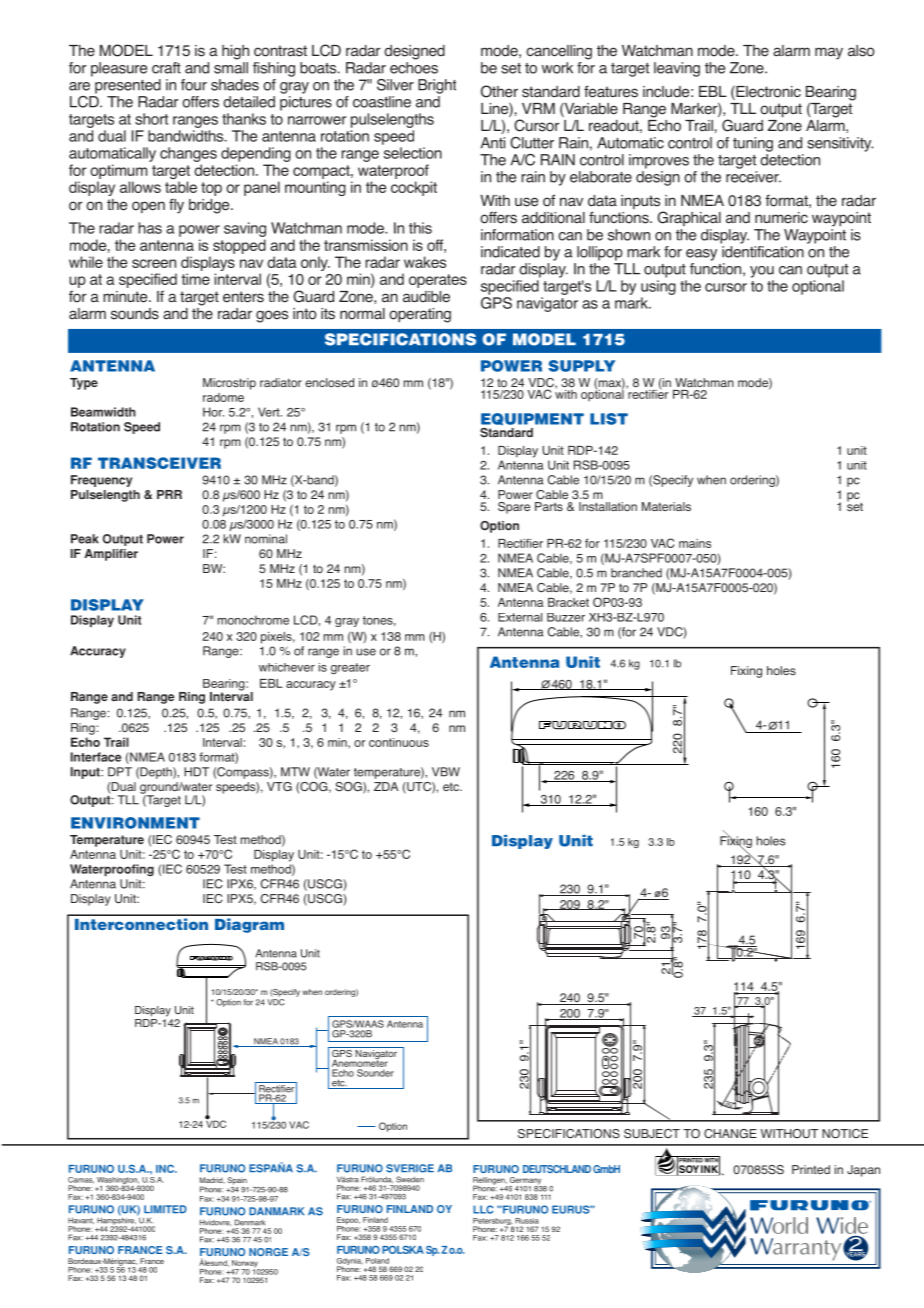 Image resolution: width=924 pixels, height=1308 pixels. Describe the element at coordinates (375, 1073) in the screenshot. I see `Sounder` at that location.
